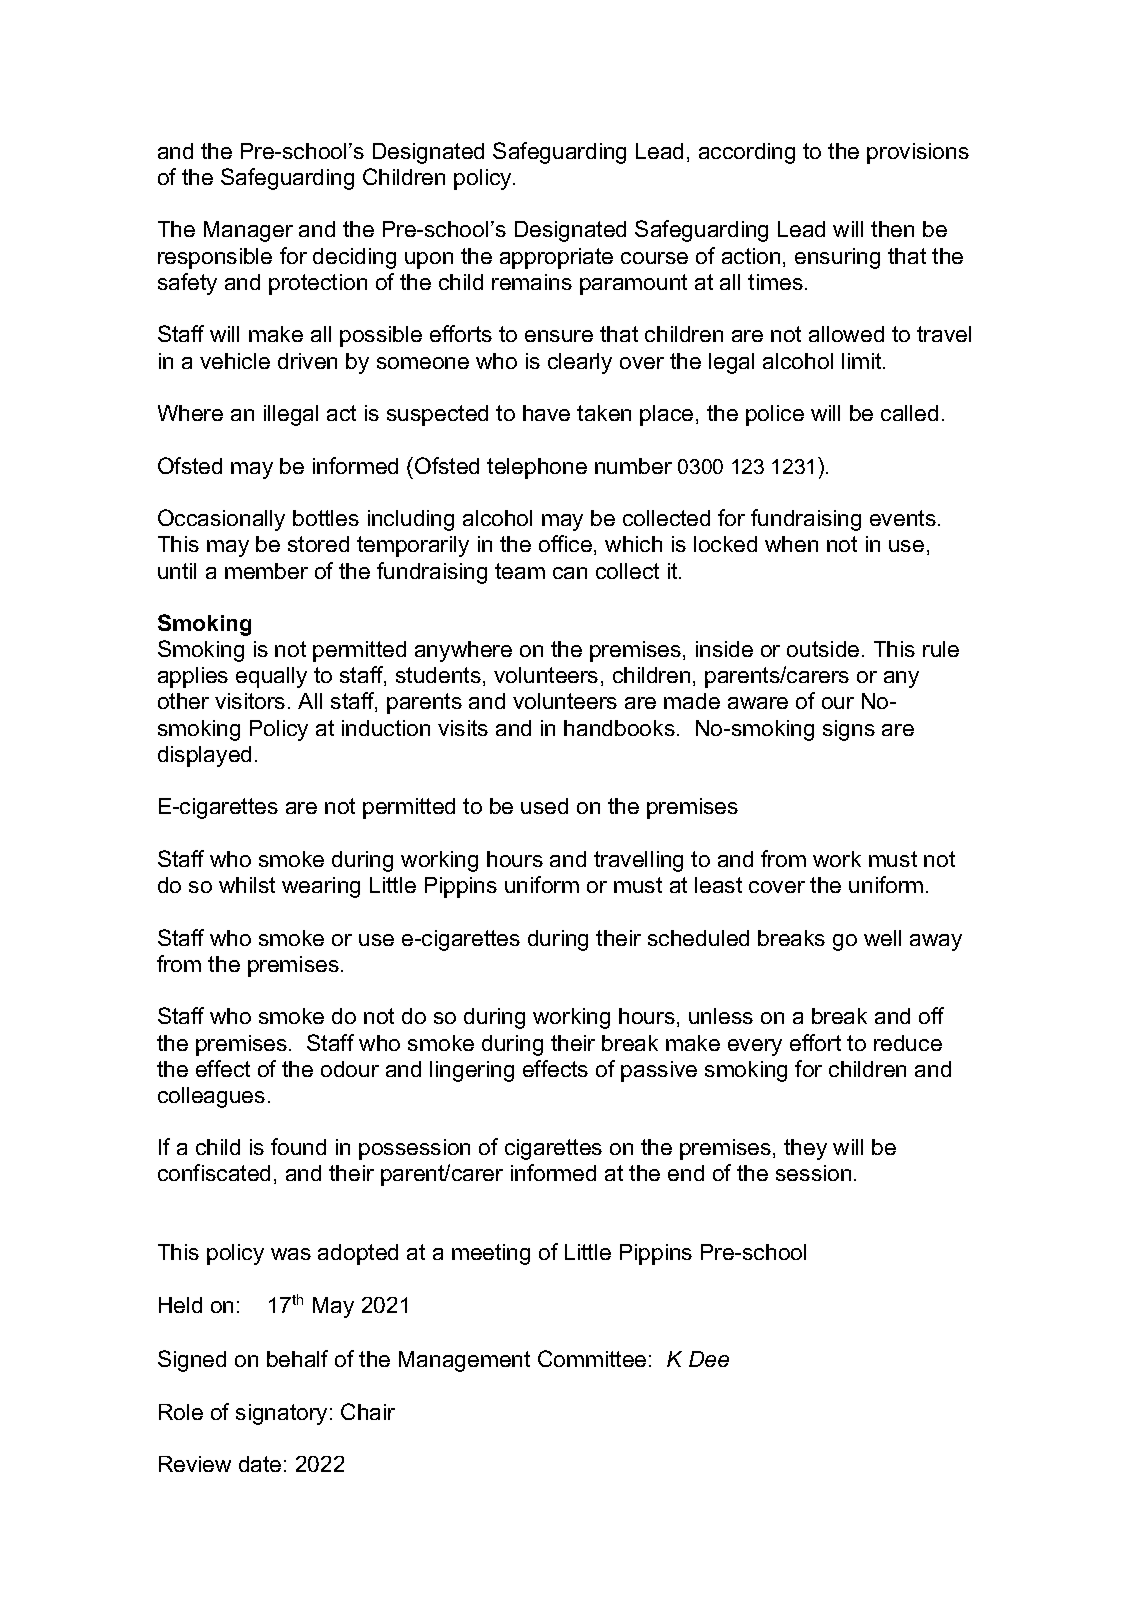  Describe the element at coordinates (570, 573) in the screenshot. I see `can` at that location.
